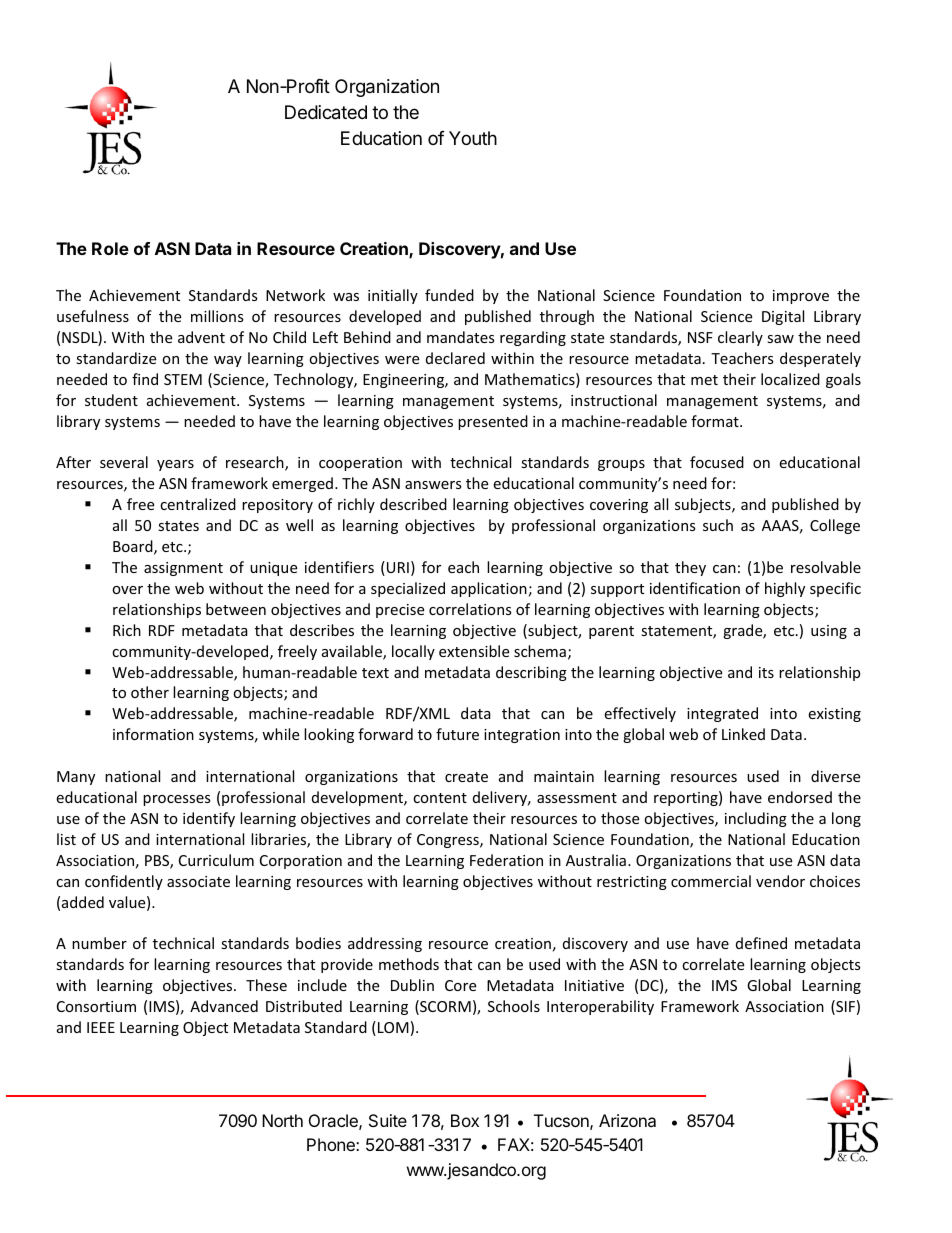  Describe the element at coordinates (457, 734) in the page. I see `future` at that location.
